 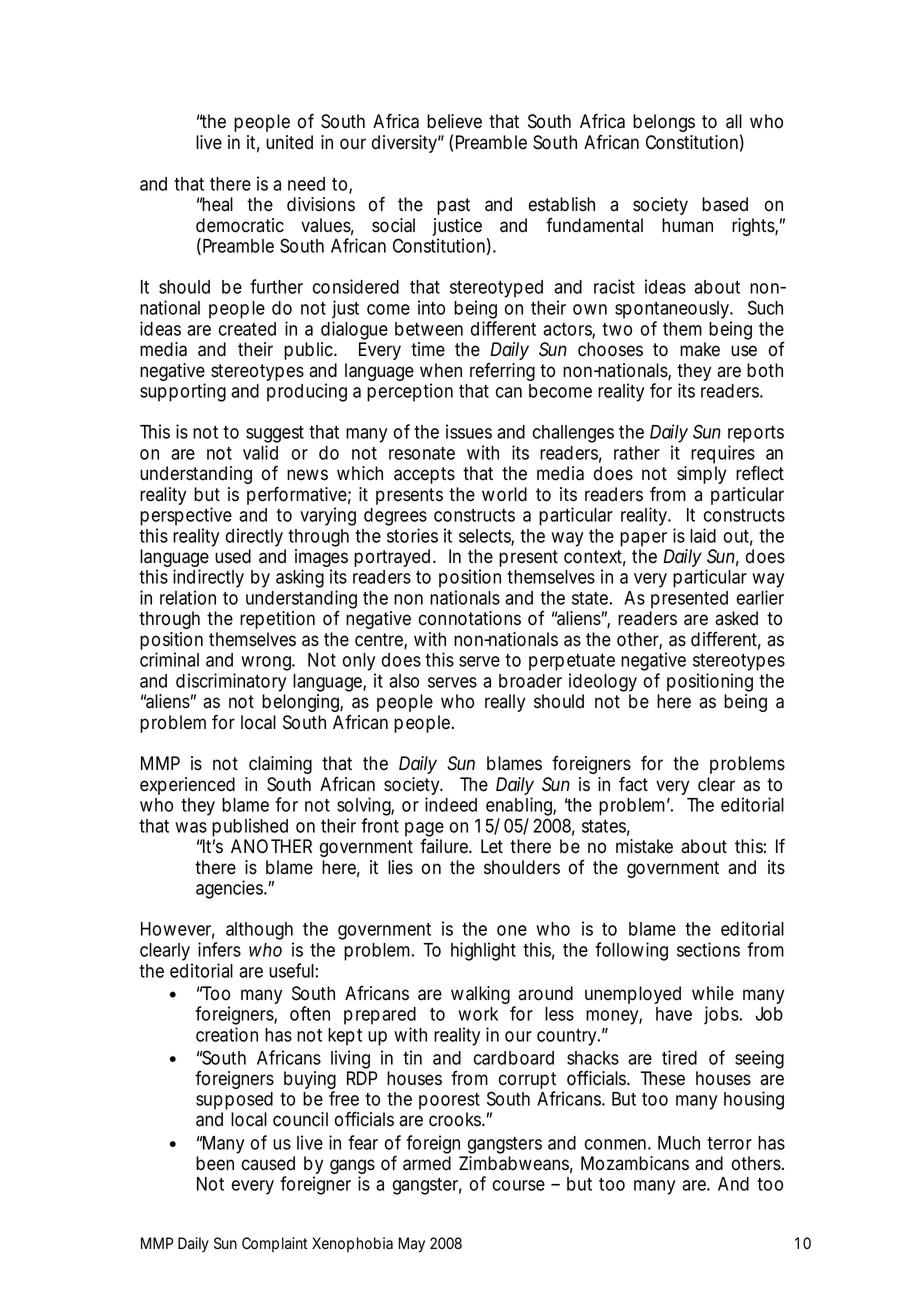 I want to click on united, so click(x=289, y=142).
